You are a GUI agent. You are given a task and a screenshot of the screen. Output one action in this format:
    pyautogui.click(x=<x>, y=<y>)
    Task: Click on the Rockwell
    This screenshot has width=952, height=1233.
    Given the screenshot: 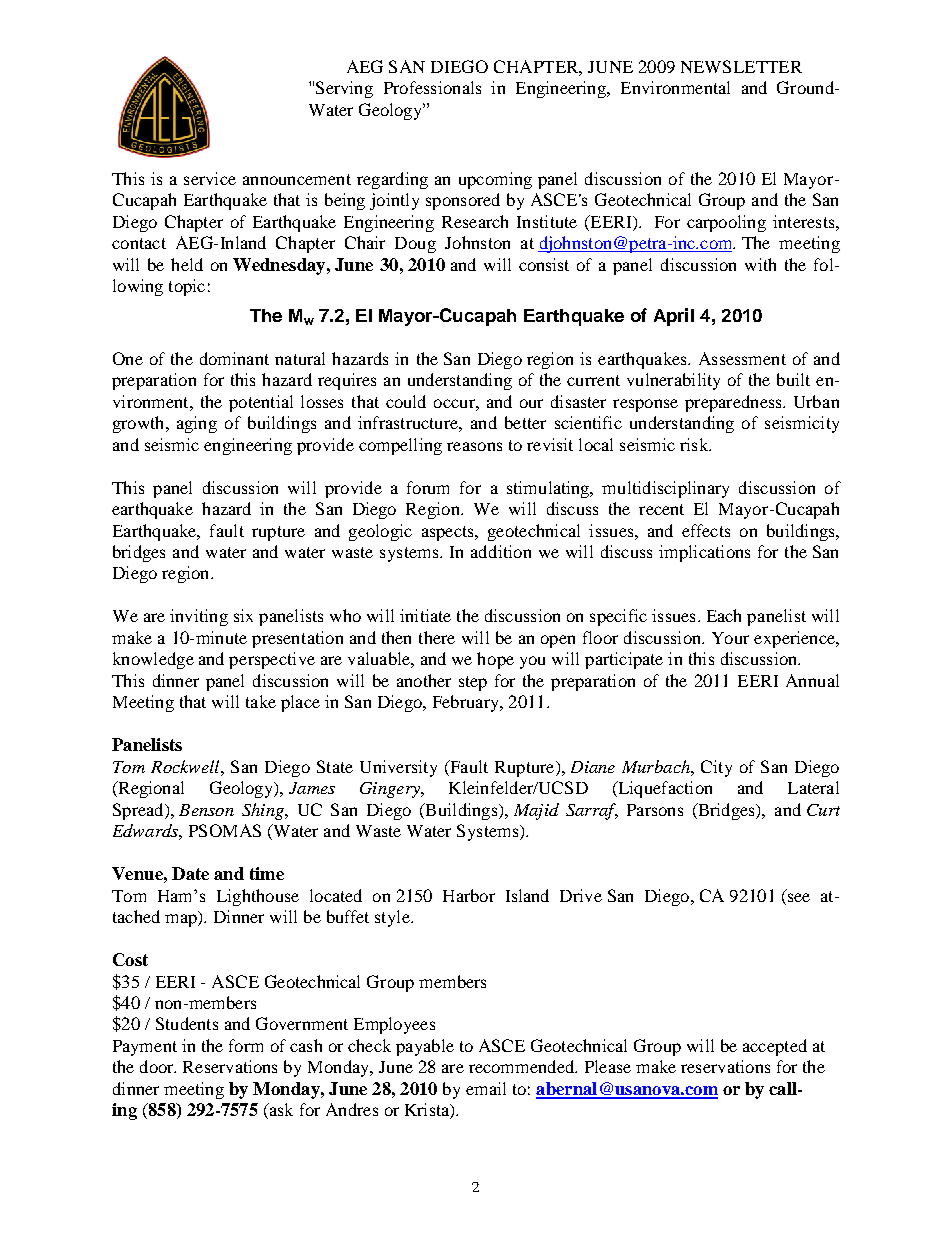 What is the action you would take?
    pyautogui.click(x=186, y=766)
